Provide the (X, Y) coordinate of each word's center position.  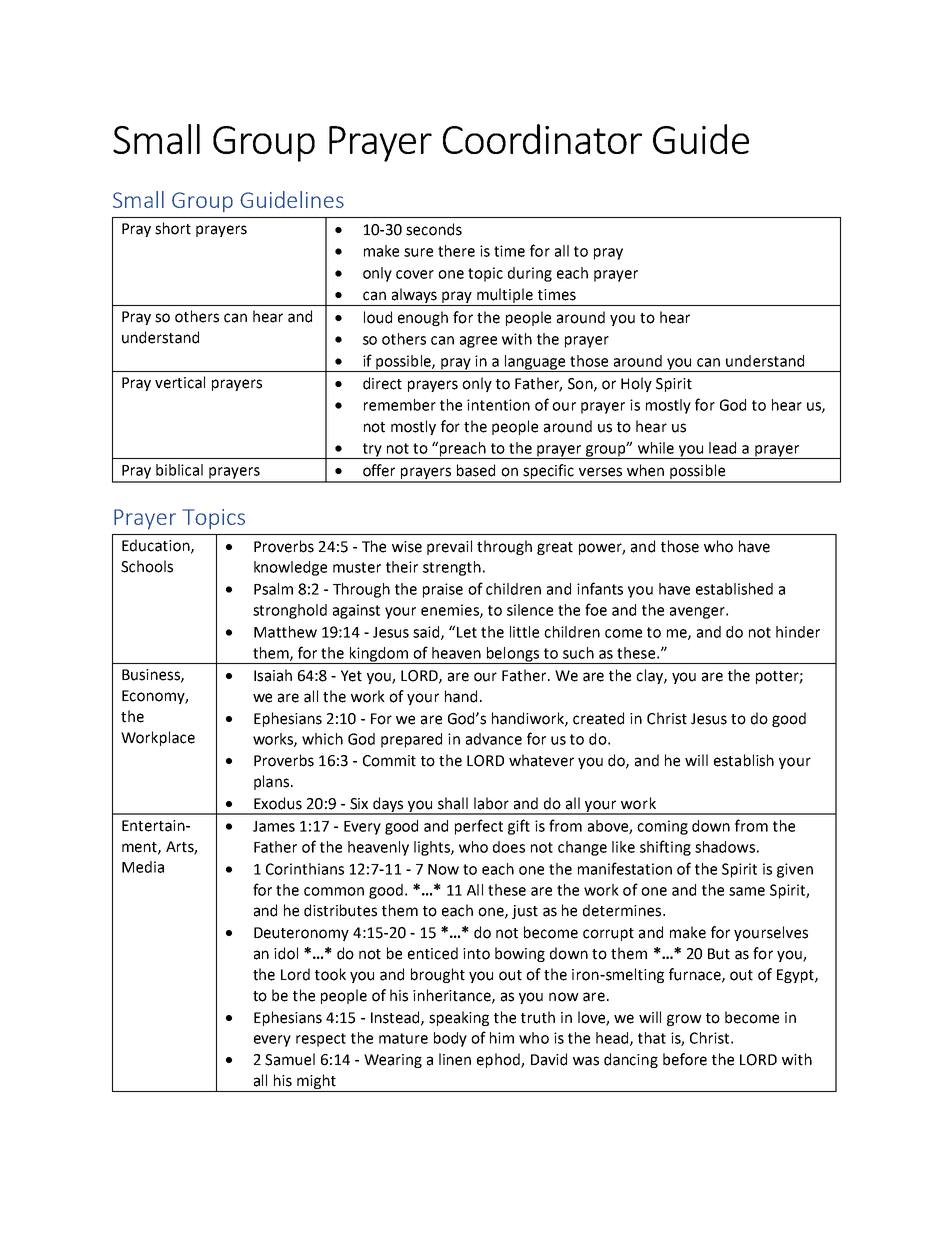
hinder (798, 632)
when (645, 470)
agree (478, 342)
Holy (636, 384)
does (509, 847)
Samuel (290, 1059)
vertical (180, 382)
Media (143, 867)
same (747, 891)
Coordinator (542, 139)
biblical (179, 470)
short (173, 228)
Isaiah (273, 675)
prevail (449, 547)
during (530, 274)
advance (494, 739)
